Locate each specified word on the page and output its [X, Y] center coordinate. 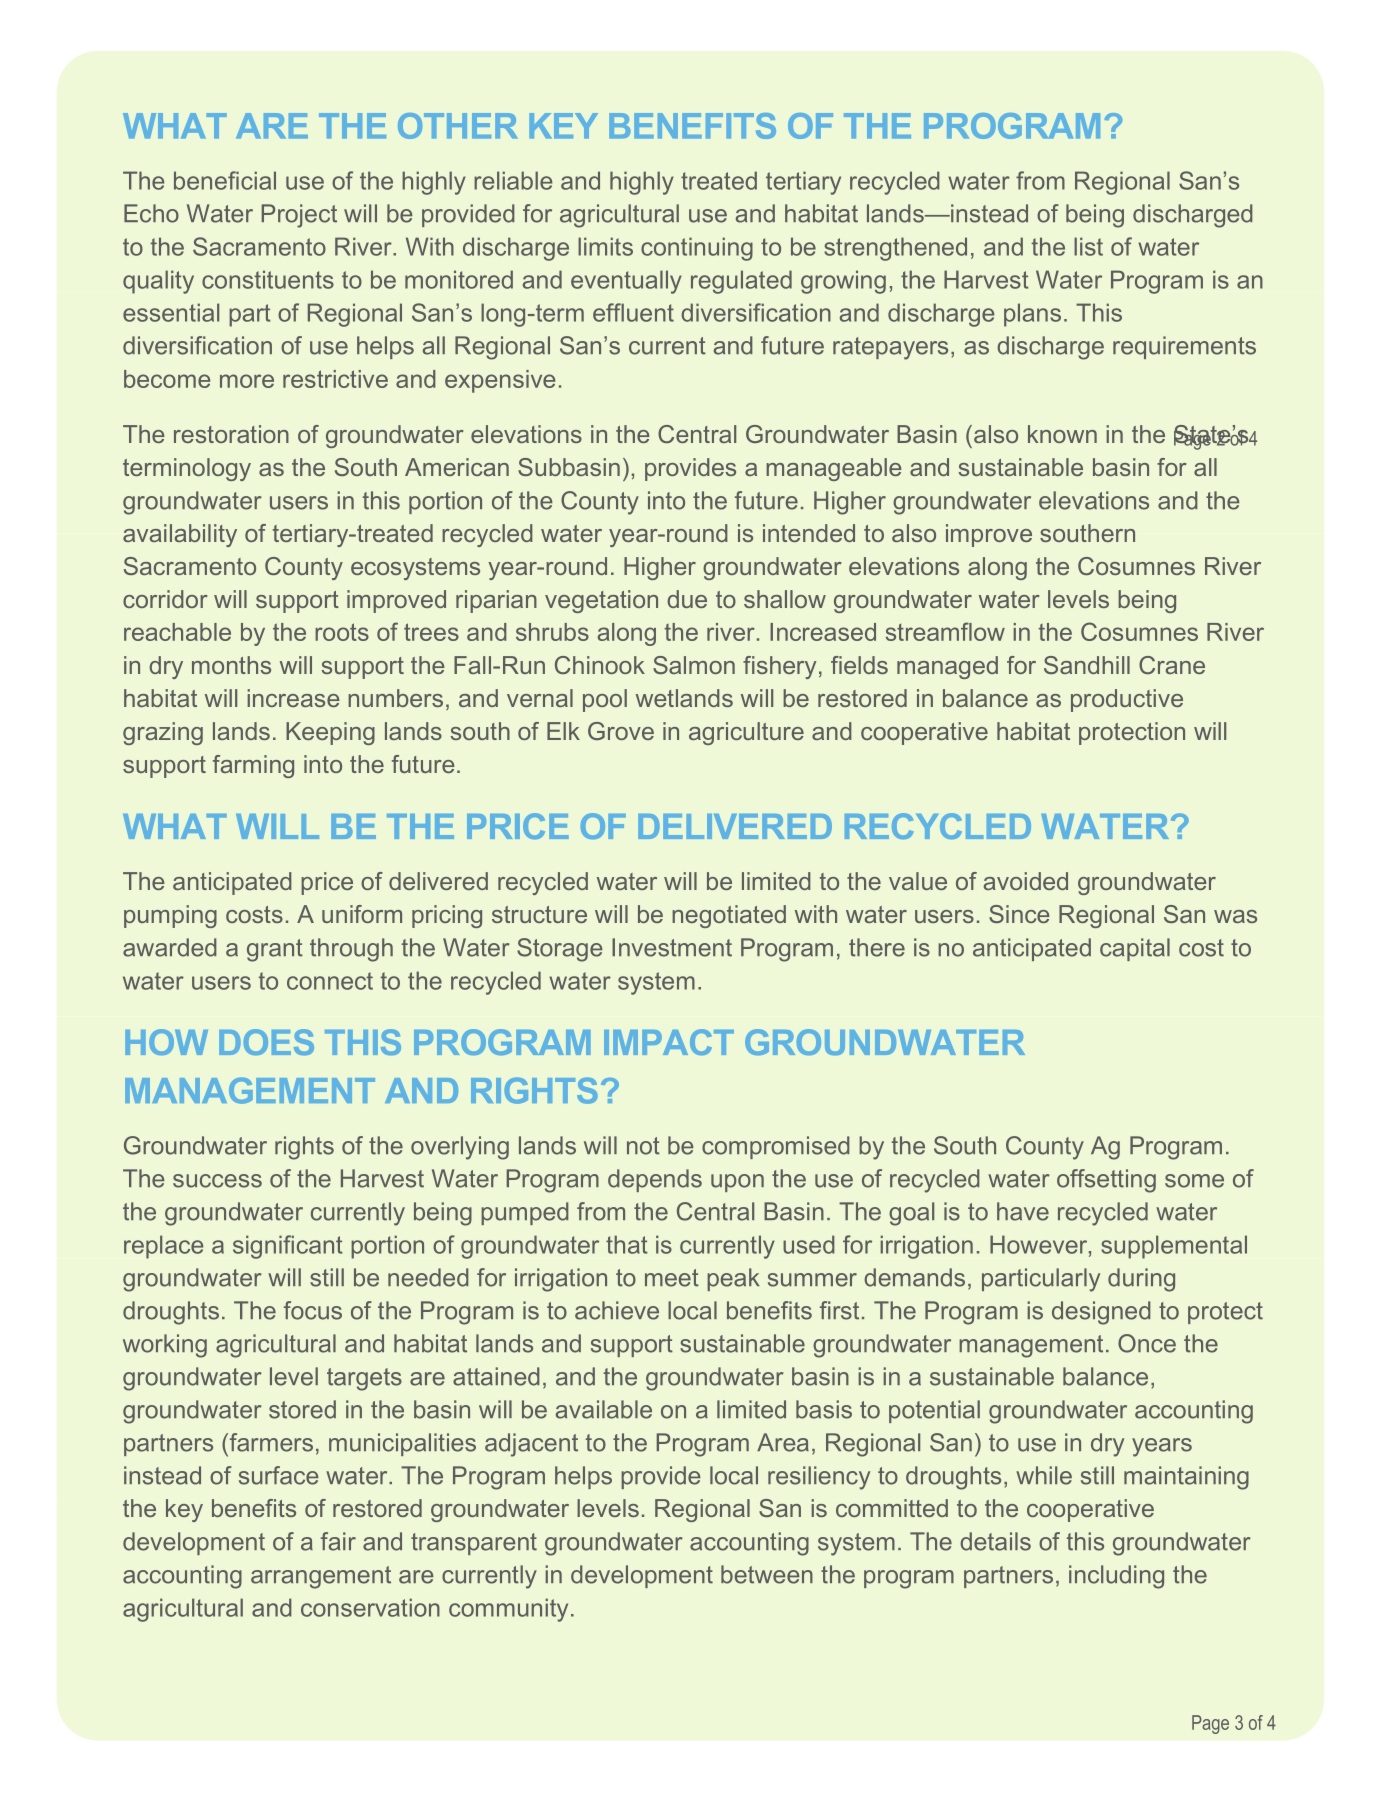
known [1062, 434]
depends [655, 1180]
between [767, 1574]
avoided [1026, 881]
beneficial [225, 180]
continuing [697, 249]
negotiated [729, 916]
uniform [362, 914]
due [687, 599]
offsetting [1106, 1181]
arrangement [321, 1577]
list [1088, 246]
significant [288, 1247]
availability [180, 535]
